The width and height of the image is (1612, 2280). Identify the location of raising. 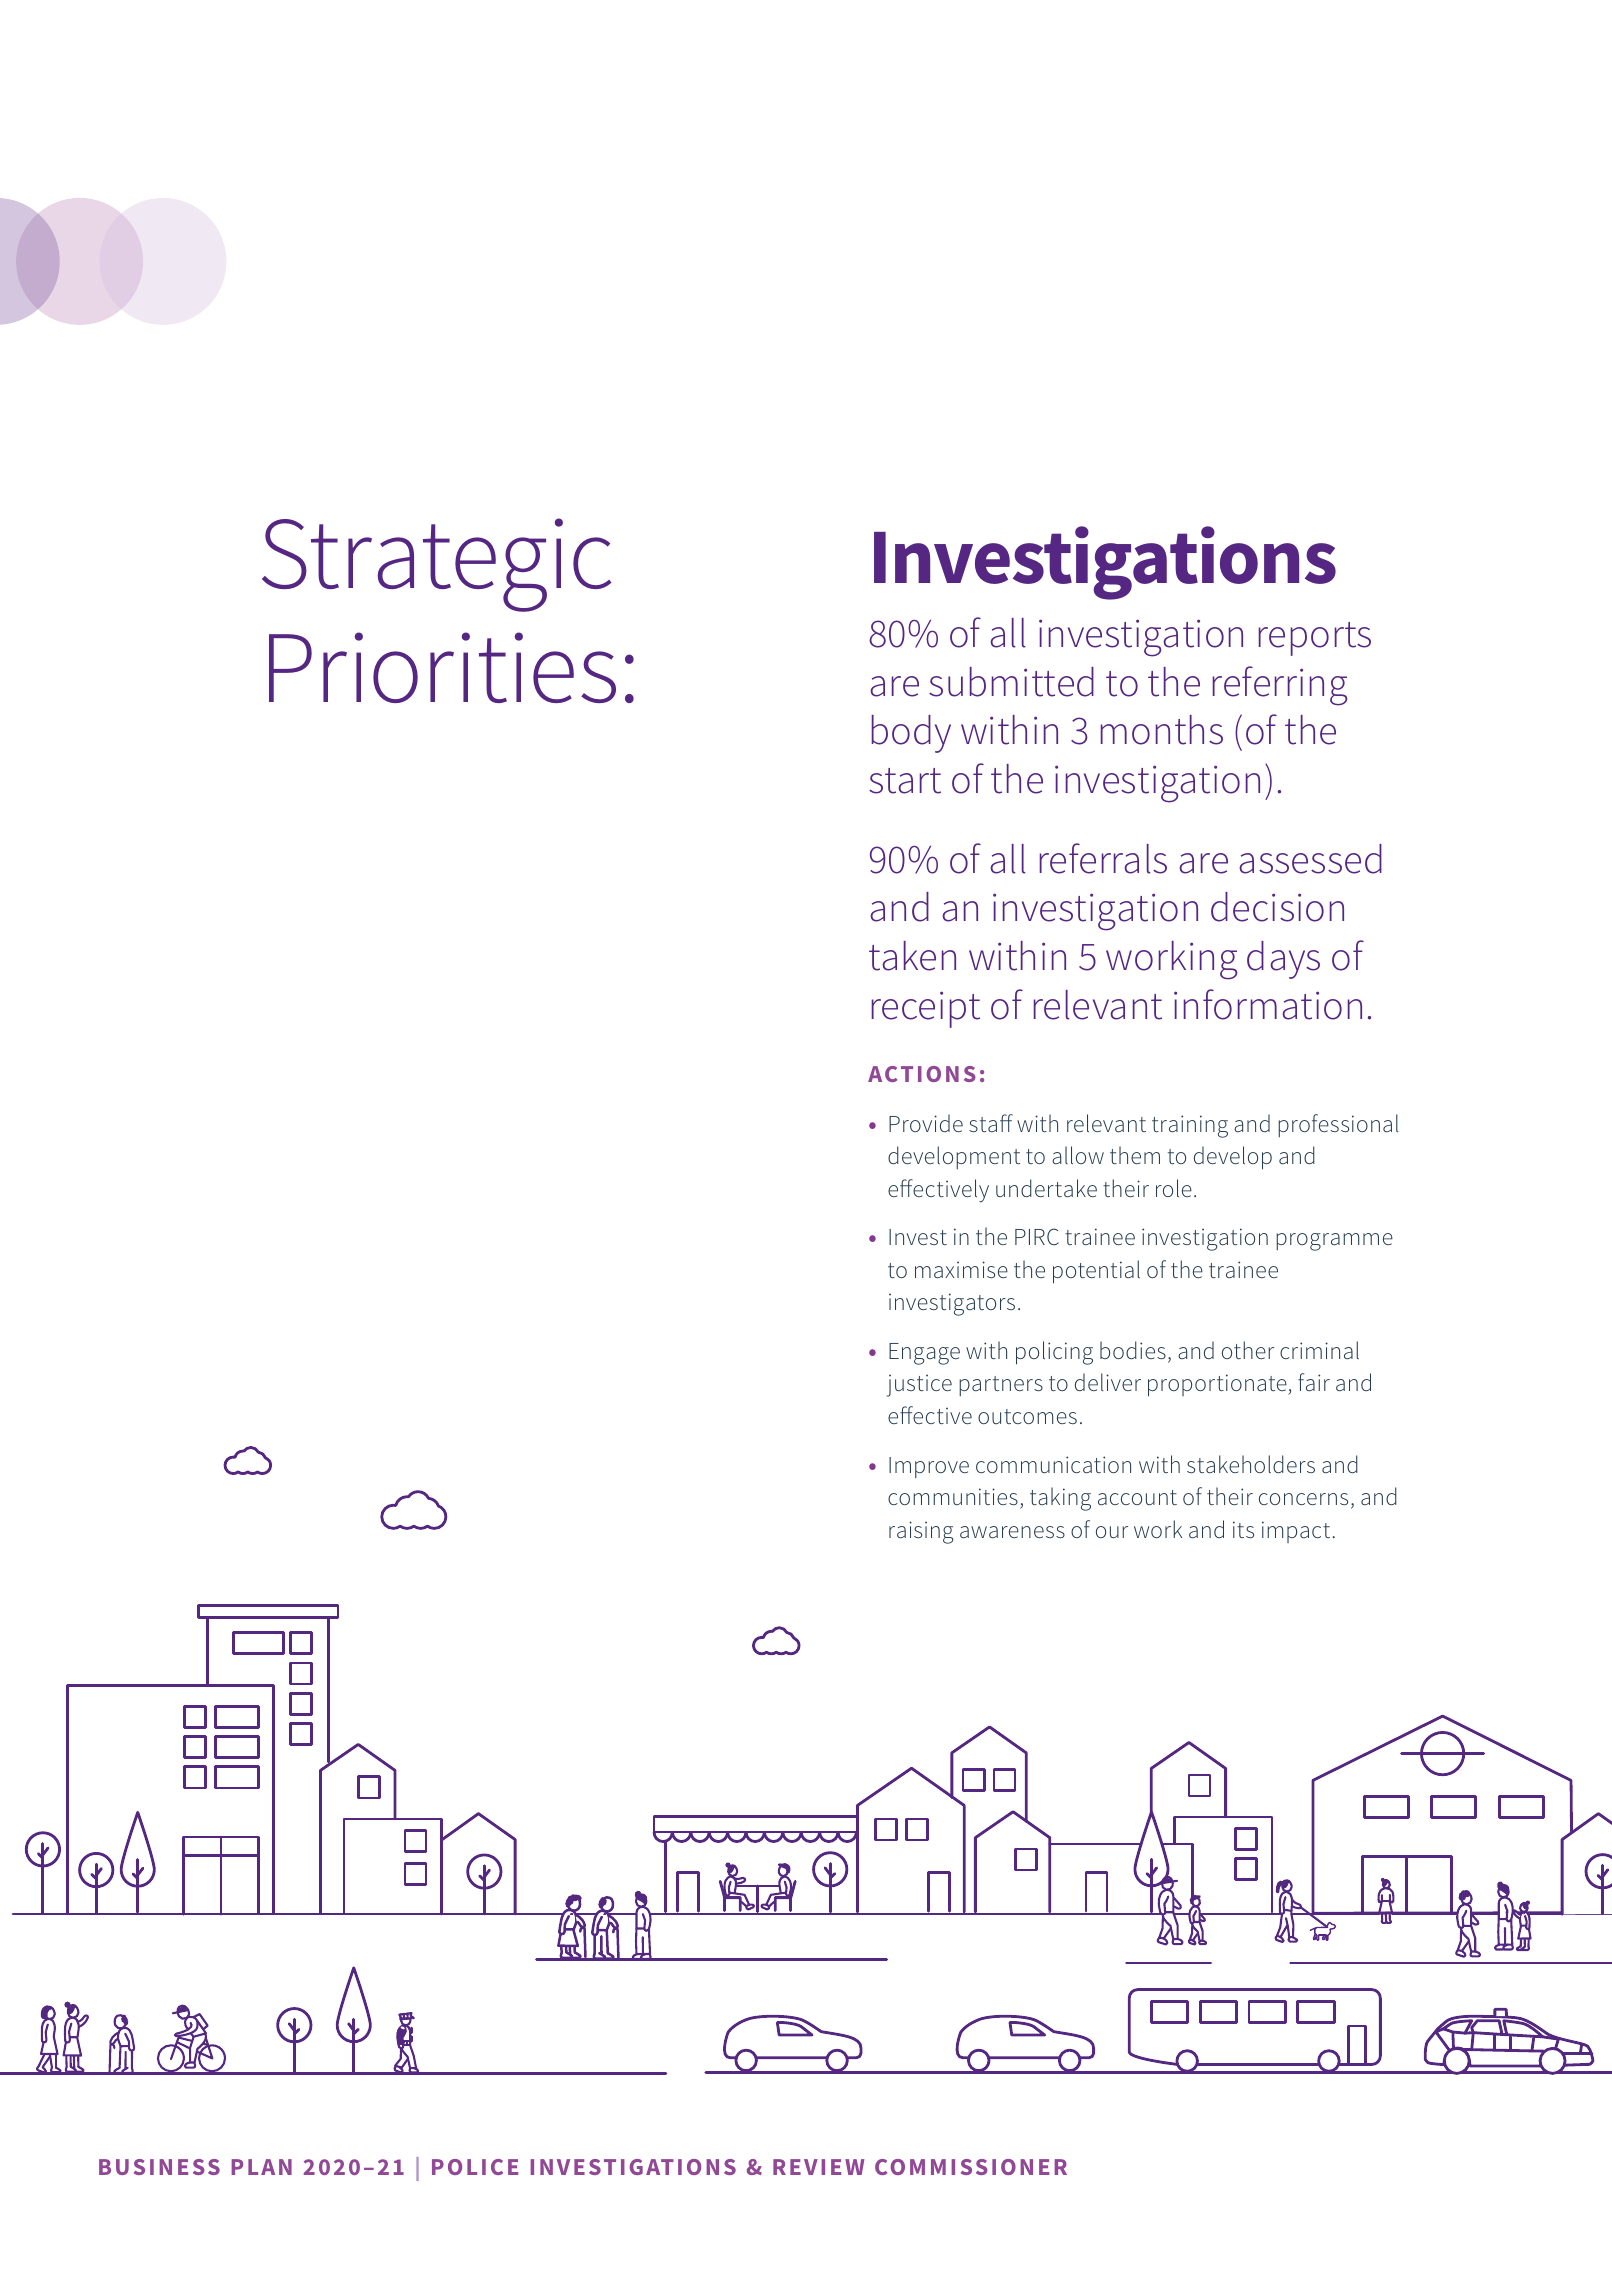
(921, 1532).
